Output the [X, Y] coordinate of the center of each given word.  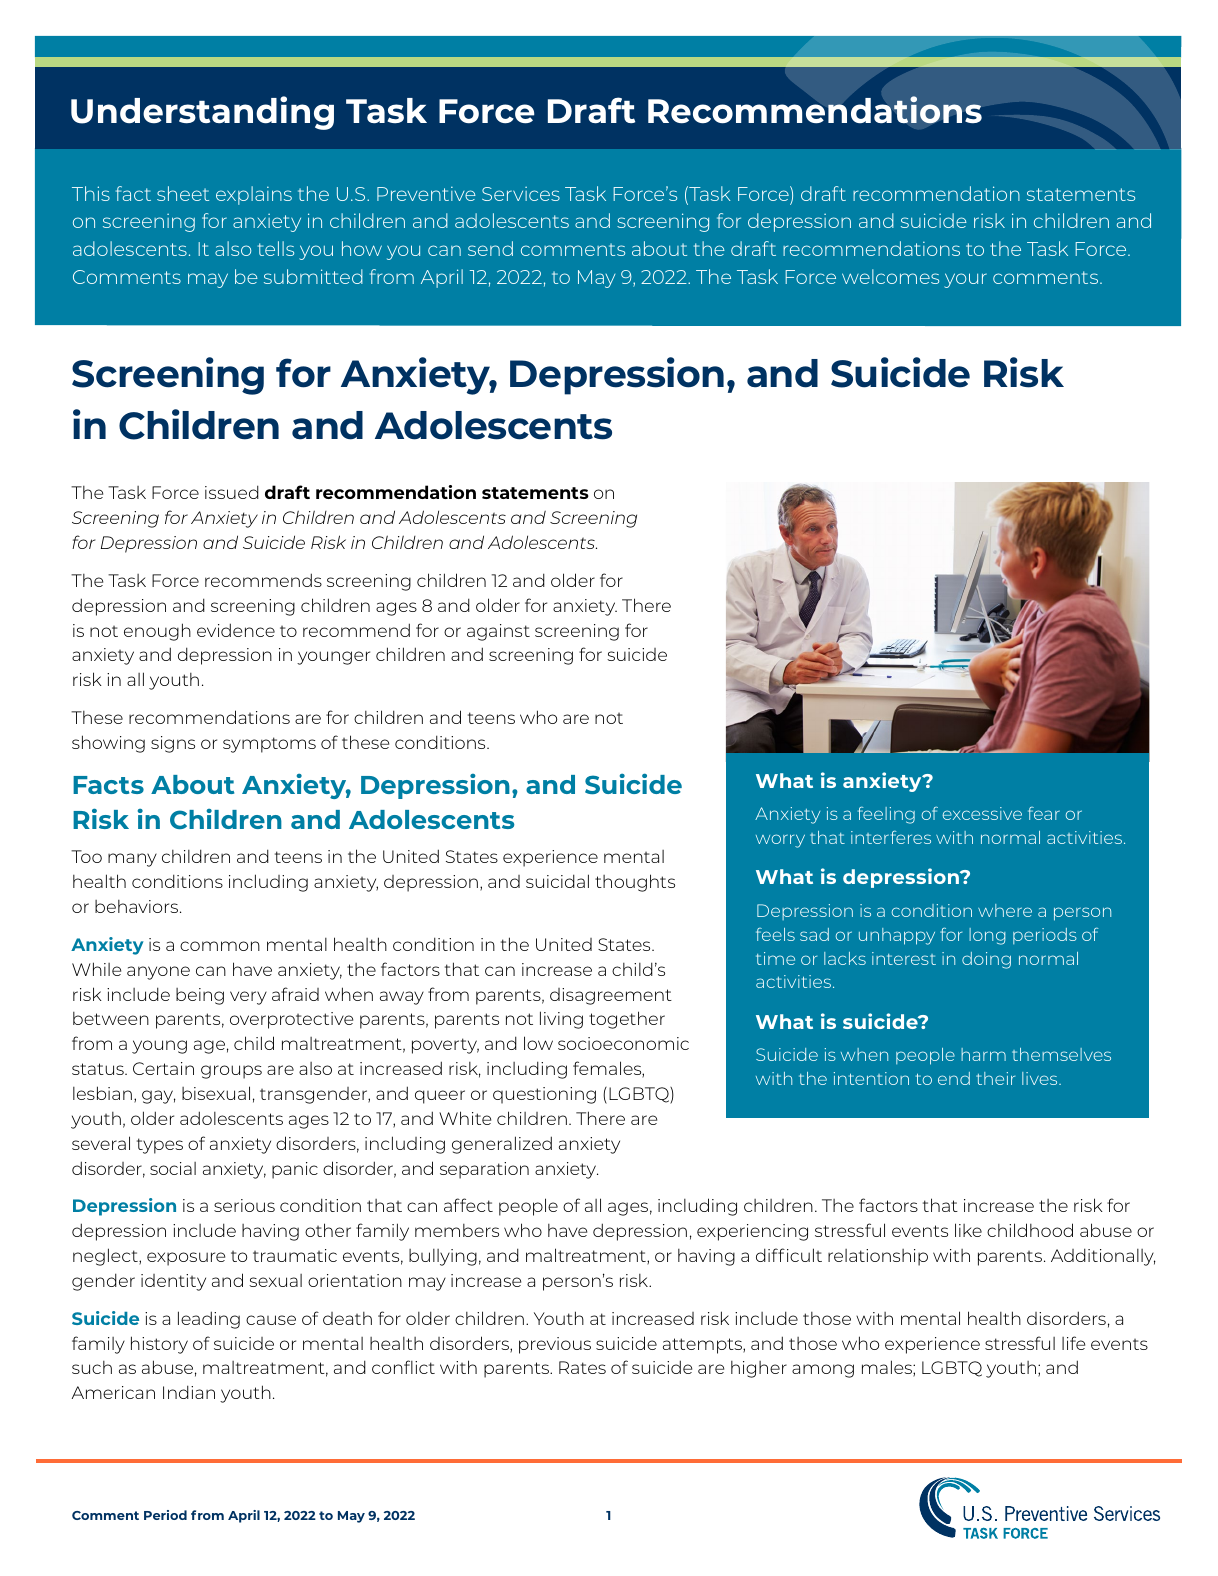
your [965, 280]
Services [521, 194]
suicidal [557, 881]
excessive [982, 813]
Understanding [202, 113]
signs [173, 744]
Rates [582, 1367]
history [159, 1345]
